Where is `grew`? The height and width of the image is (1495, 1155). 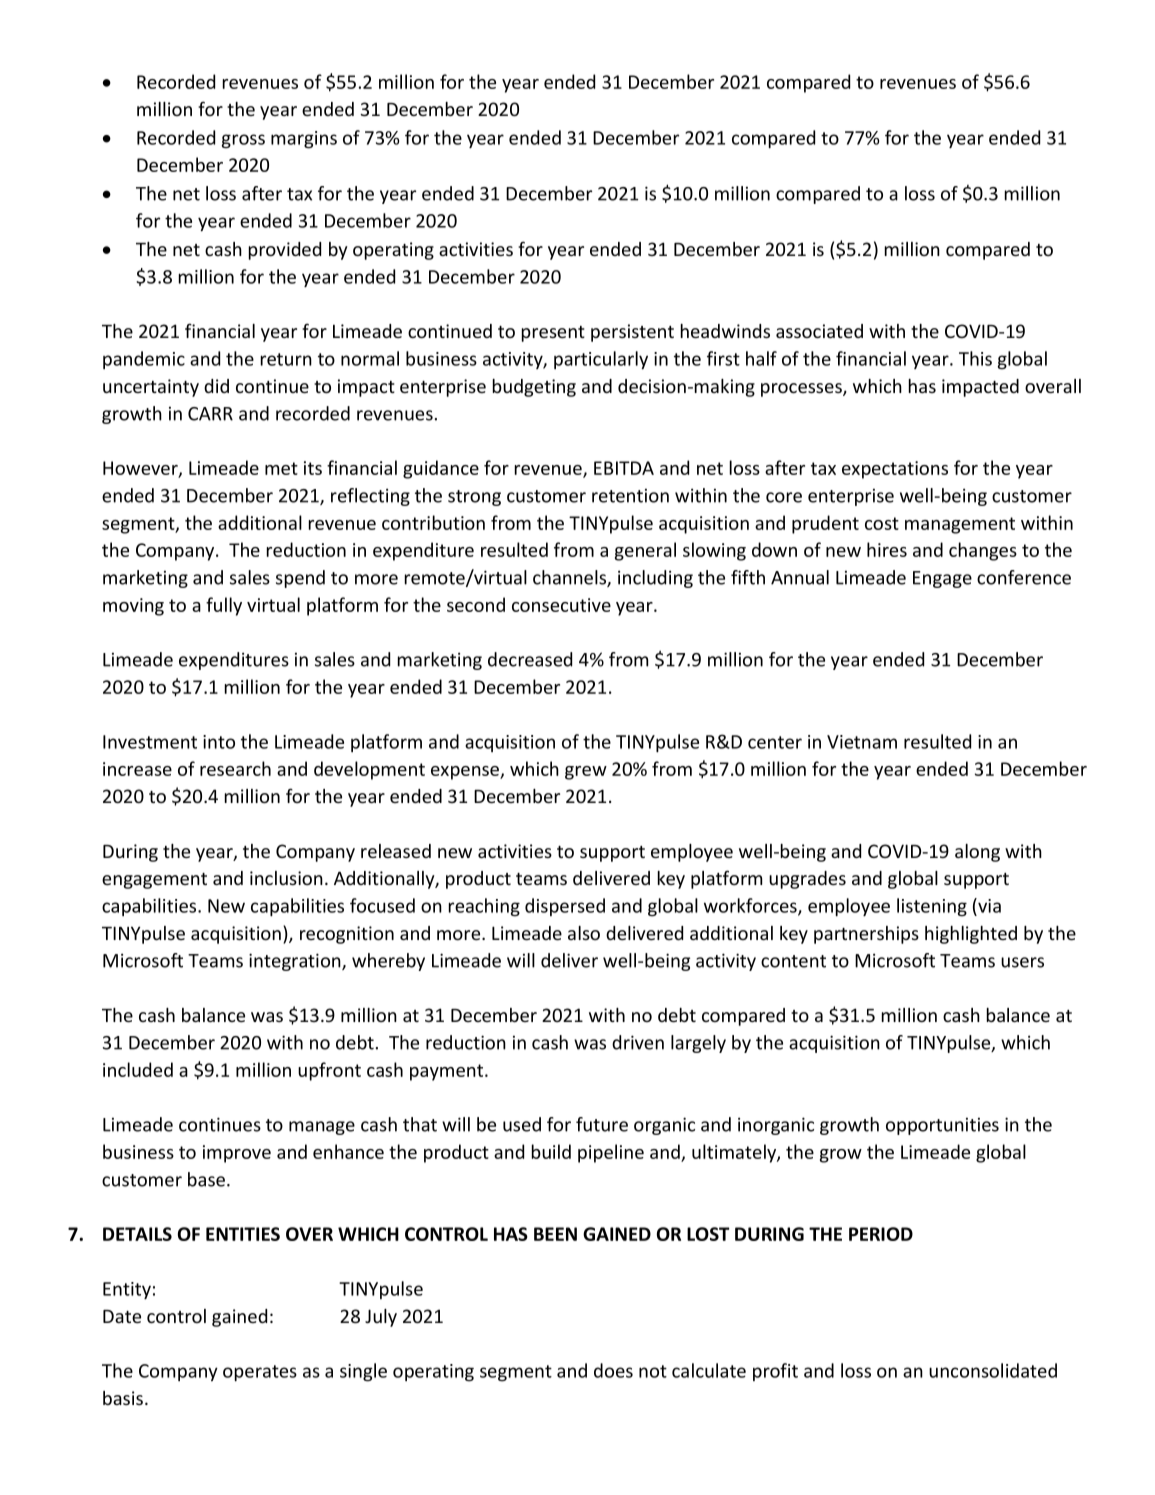
grew is located at coordinates (586, 773).
